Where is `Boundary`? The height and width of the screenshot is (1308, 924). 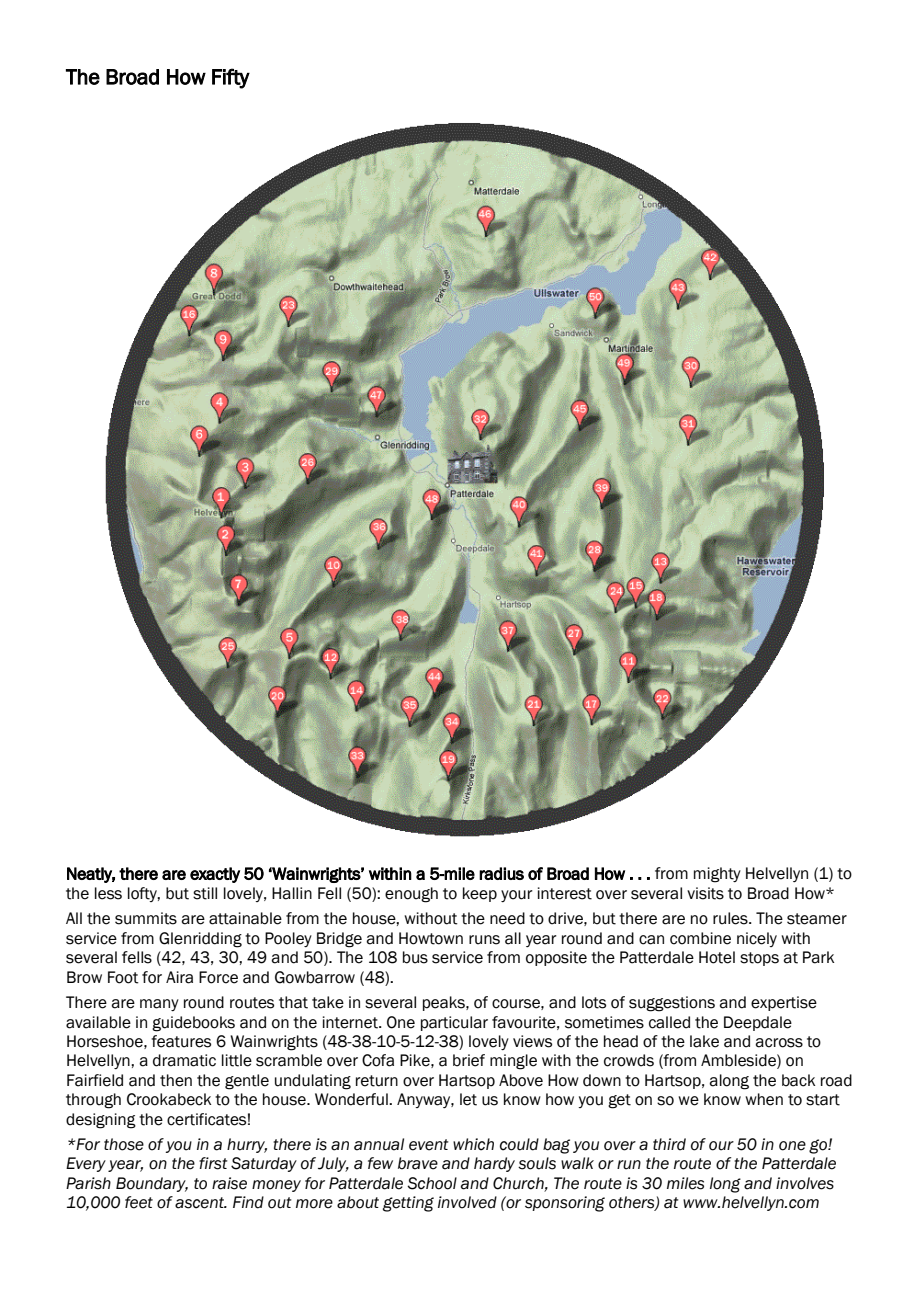 Boundary is located at coordinates (152, 1184).
